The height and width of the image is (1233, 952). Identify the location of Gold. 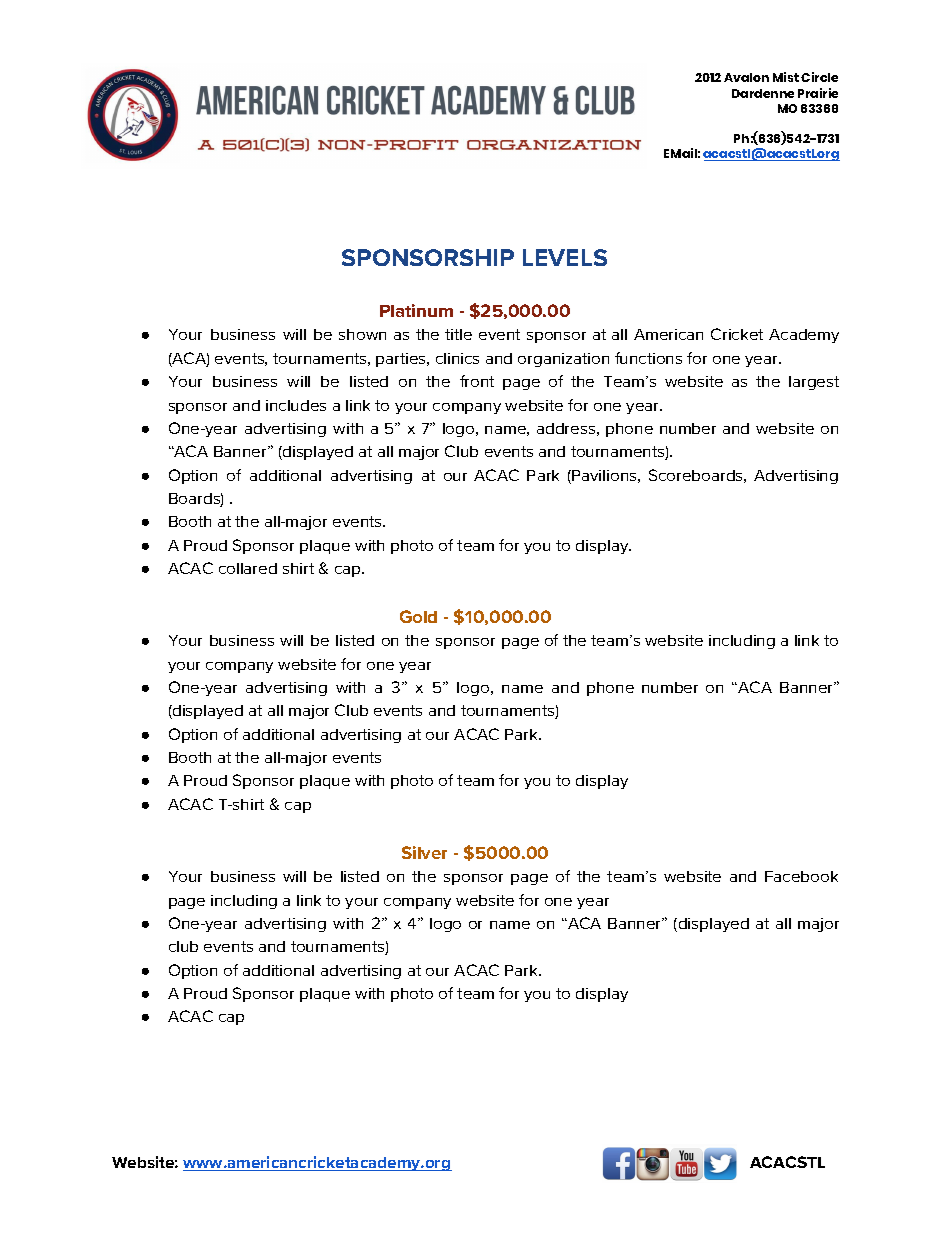
(418, 616).
